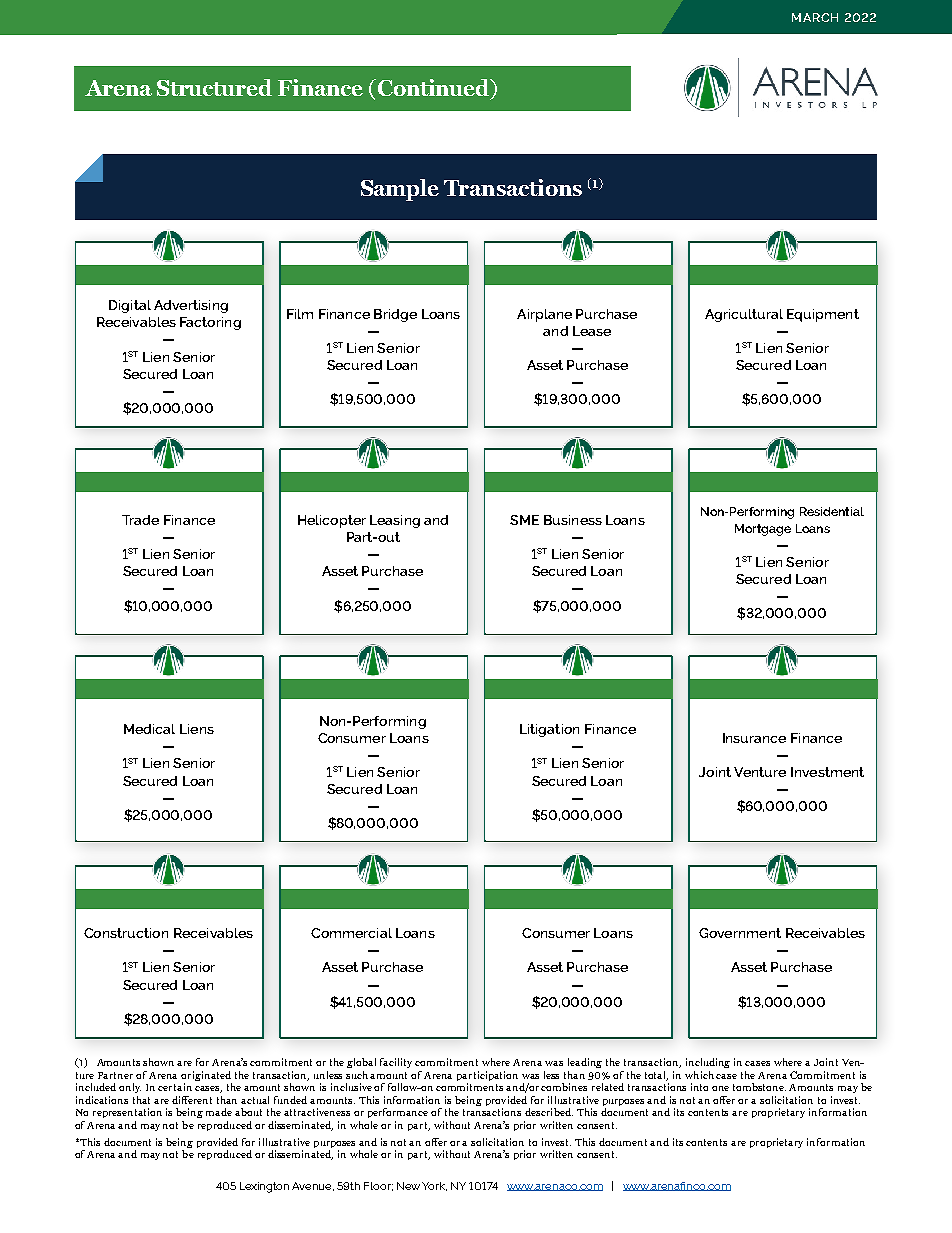 The width and height of the screenshot is (952, 1233). Describe the element at coordinates (433, 89) in the screenshot. I see `Continued` at that location.
